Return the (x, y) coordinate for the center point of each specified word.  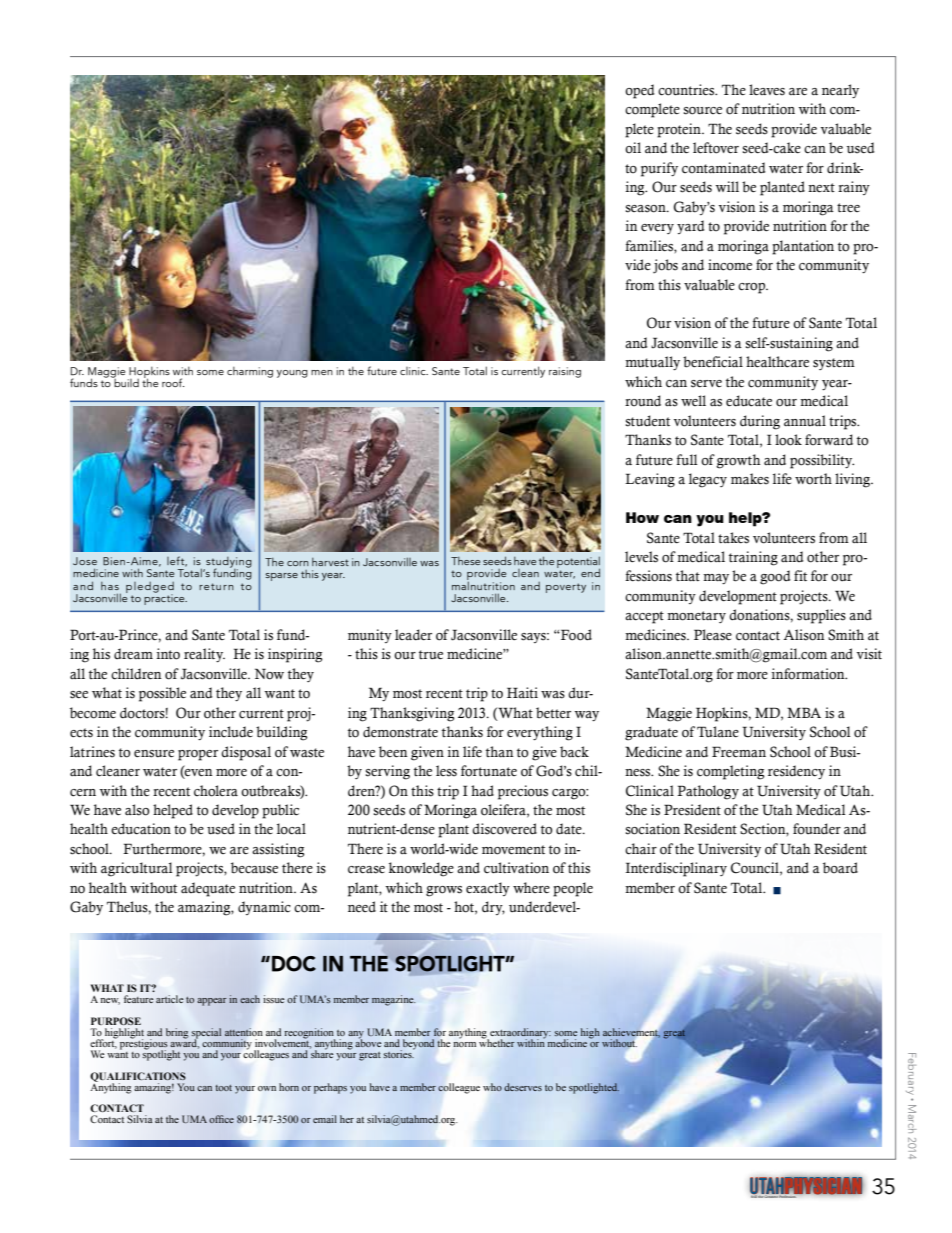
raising (565, 372)
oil (633, 148)
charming (250, 372)
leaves (767, 90)
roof (173, 382)
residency (796, 772)
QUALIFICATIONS (138, 1078)
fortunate (489, 771)
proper (198, 755)
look (788, 440)
